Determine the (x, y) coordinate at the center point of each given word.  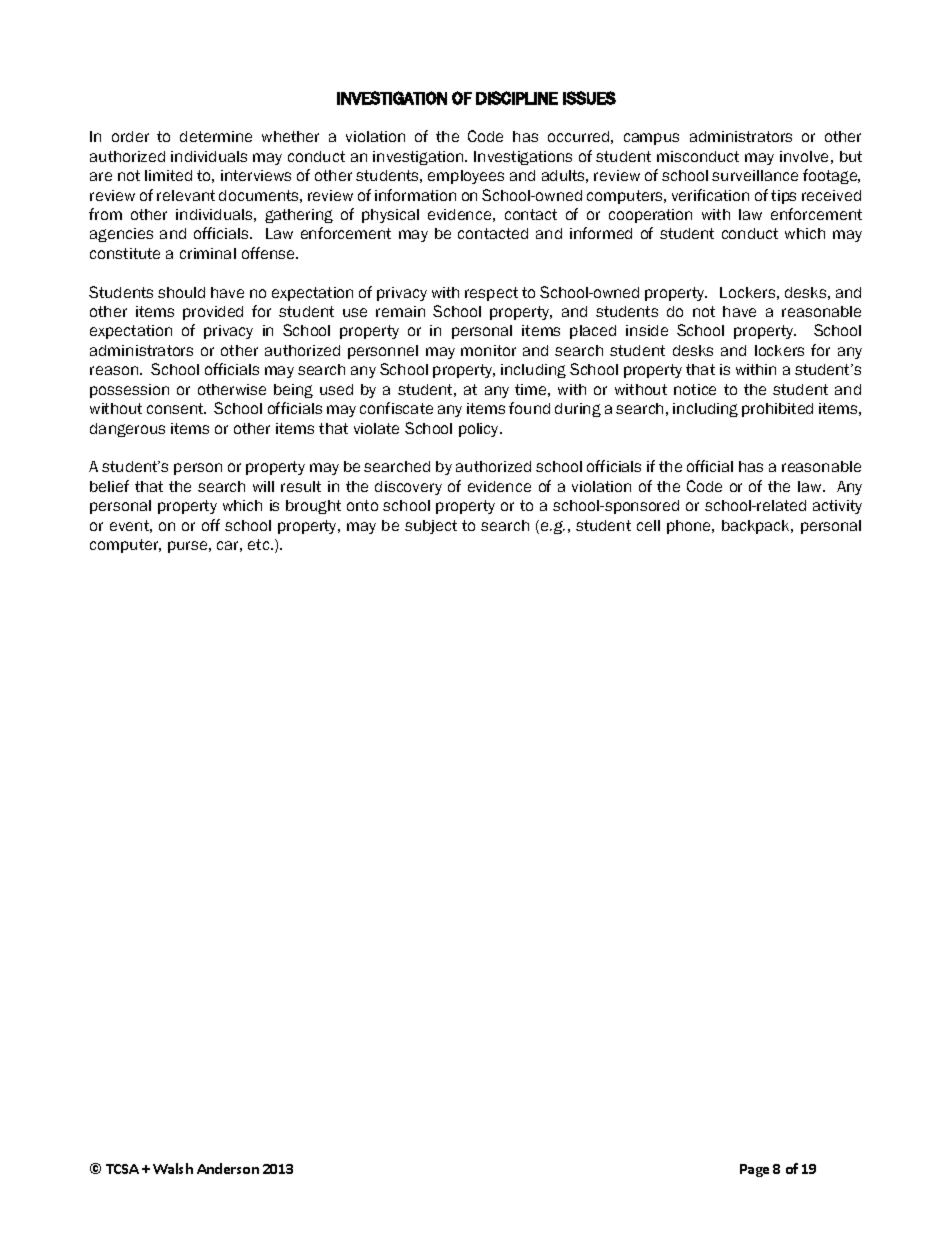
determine (216, 136)
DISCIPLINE (517, 98)
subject (431, 527)
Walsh (173, 1168)
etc (260, 544)
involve (804, 156)
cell (648, 525)
